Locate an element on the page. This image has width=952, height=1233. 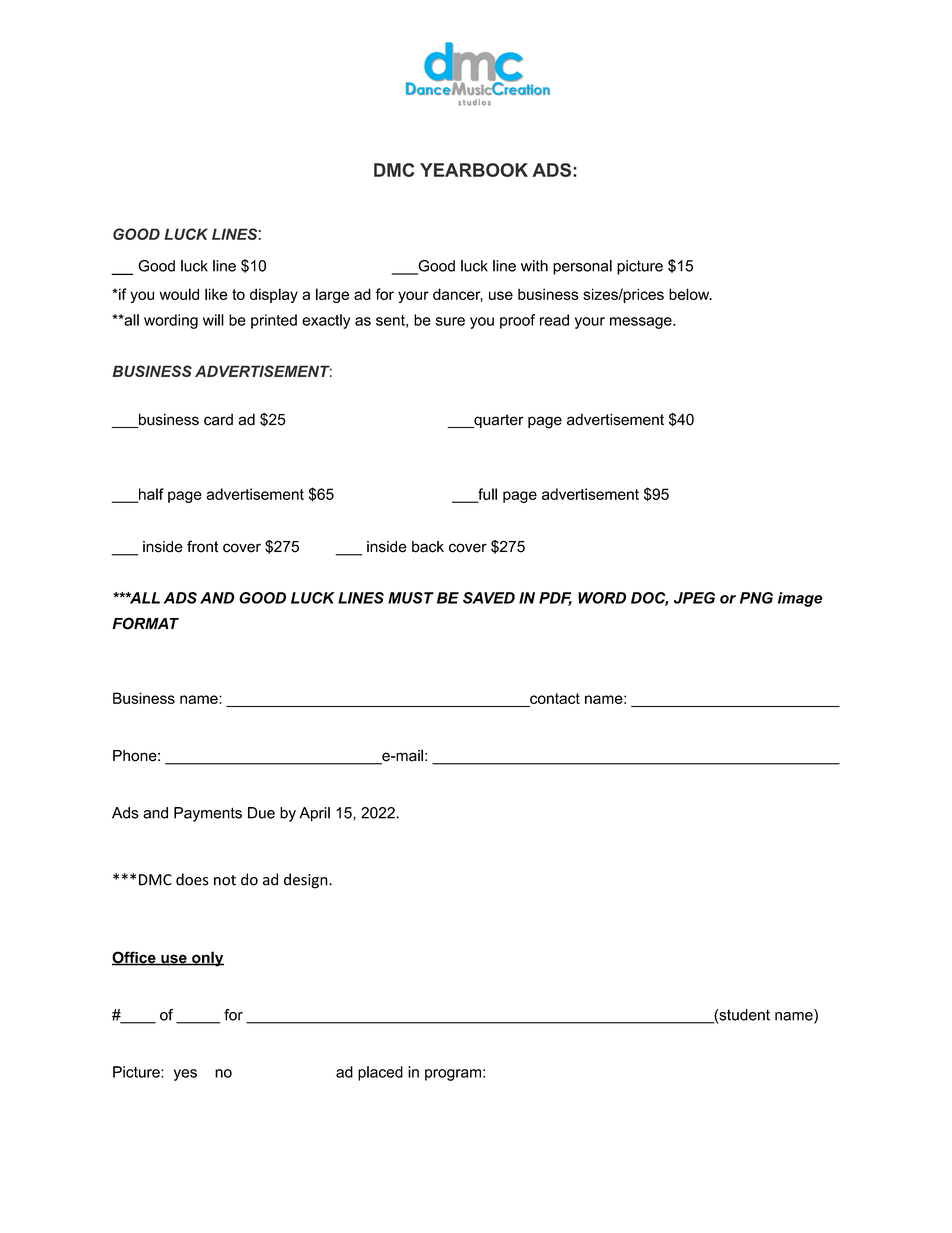
placed is located at coordinates (380, 1073).
